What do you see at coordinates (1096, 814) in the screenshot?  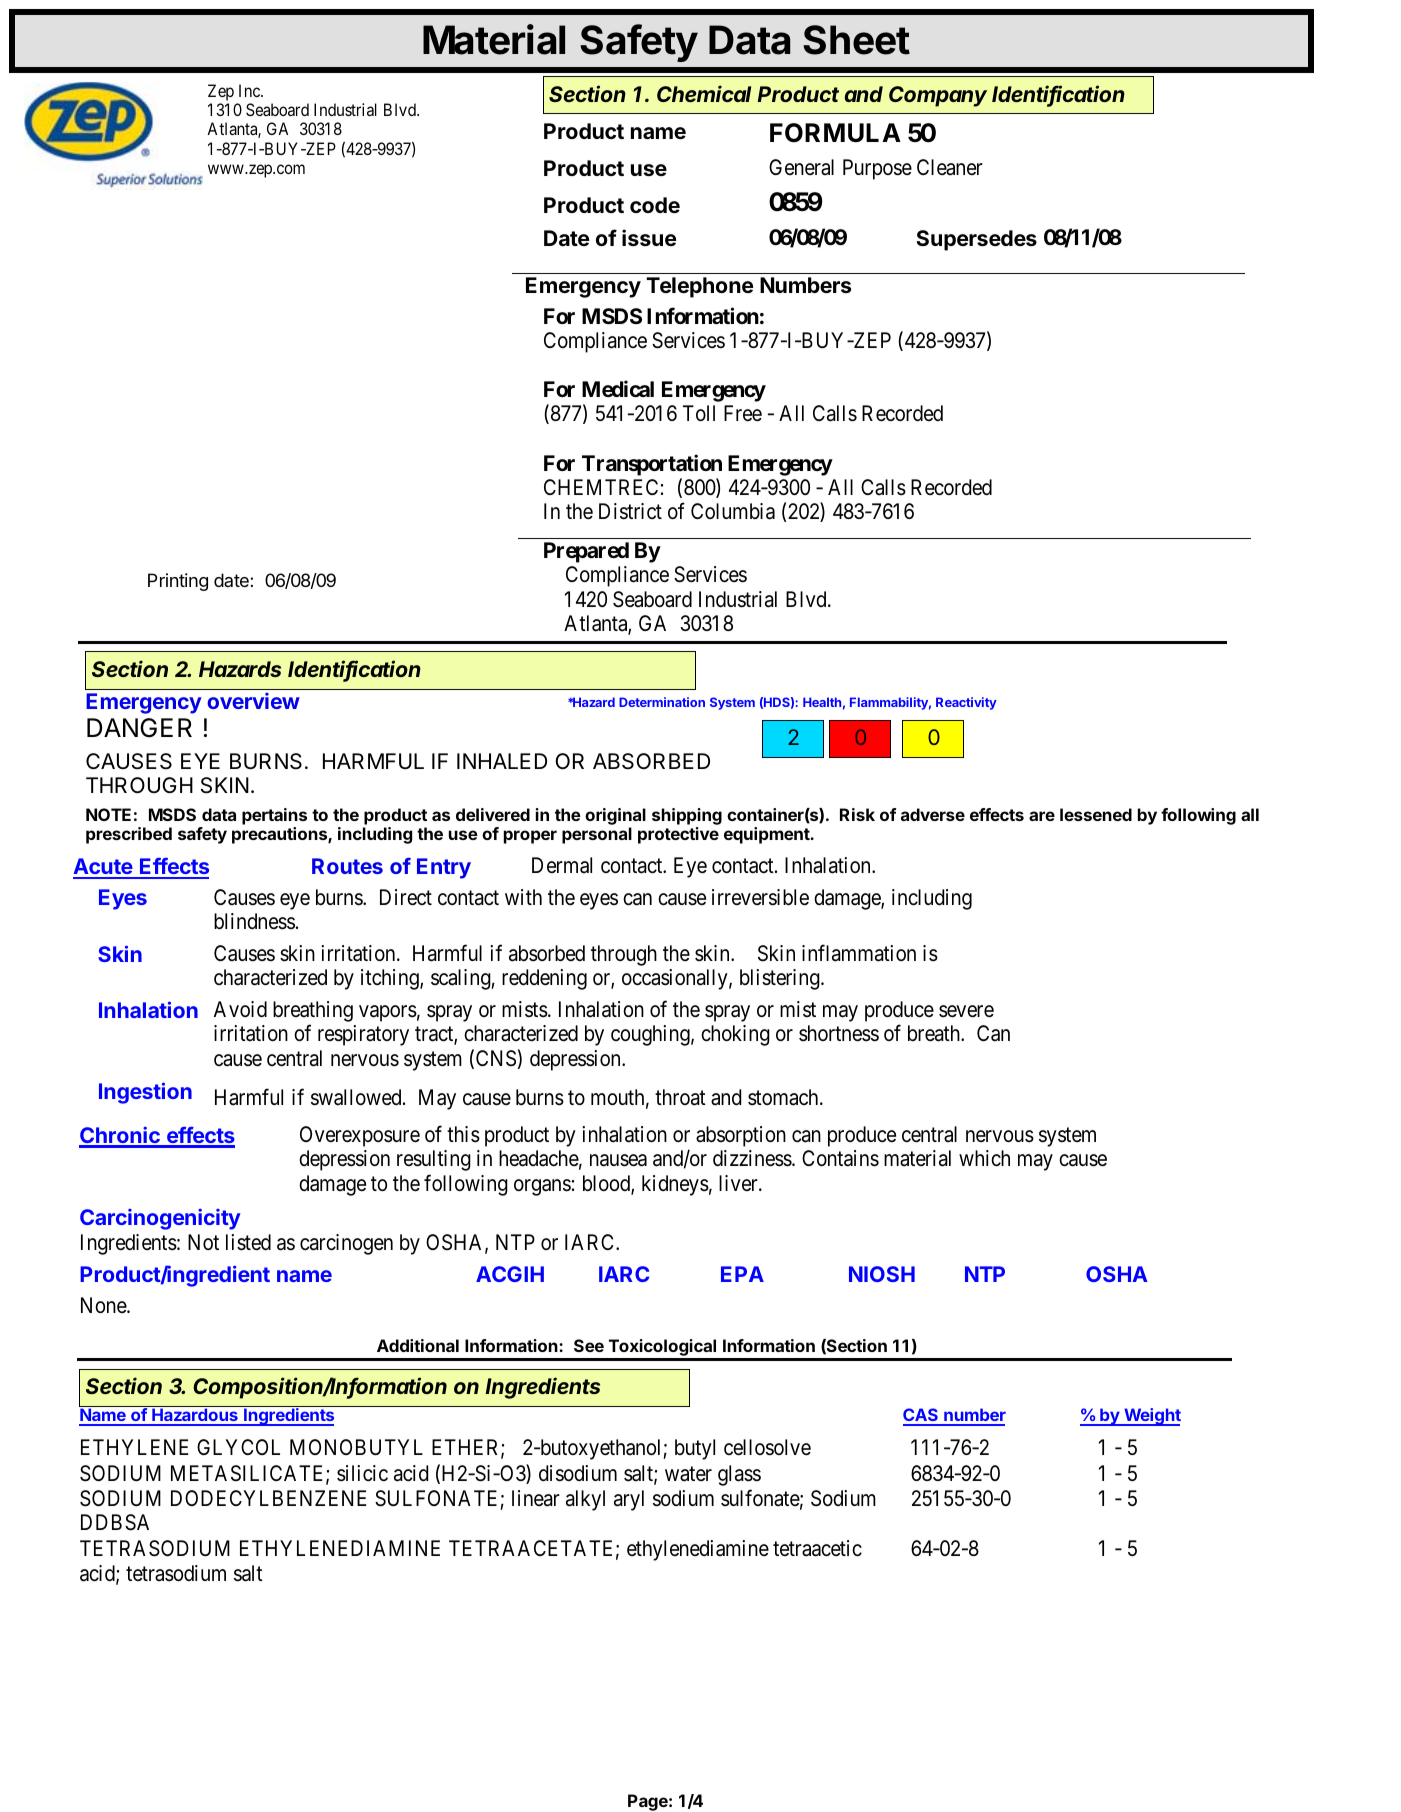 I see `lessened` at bounding box center [1096, 814].
